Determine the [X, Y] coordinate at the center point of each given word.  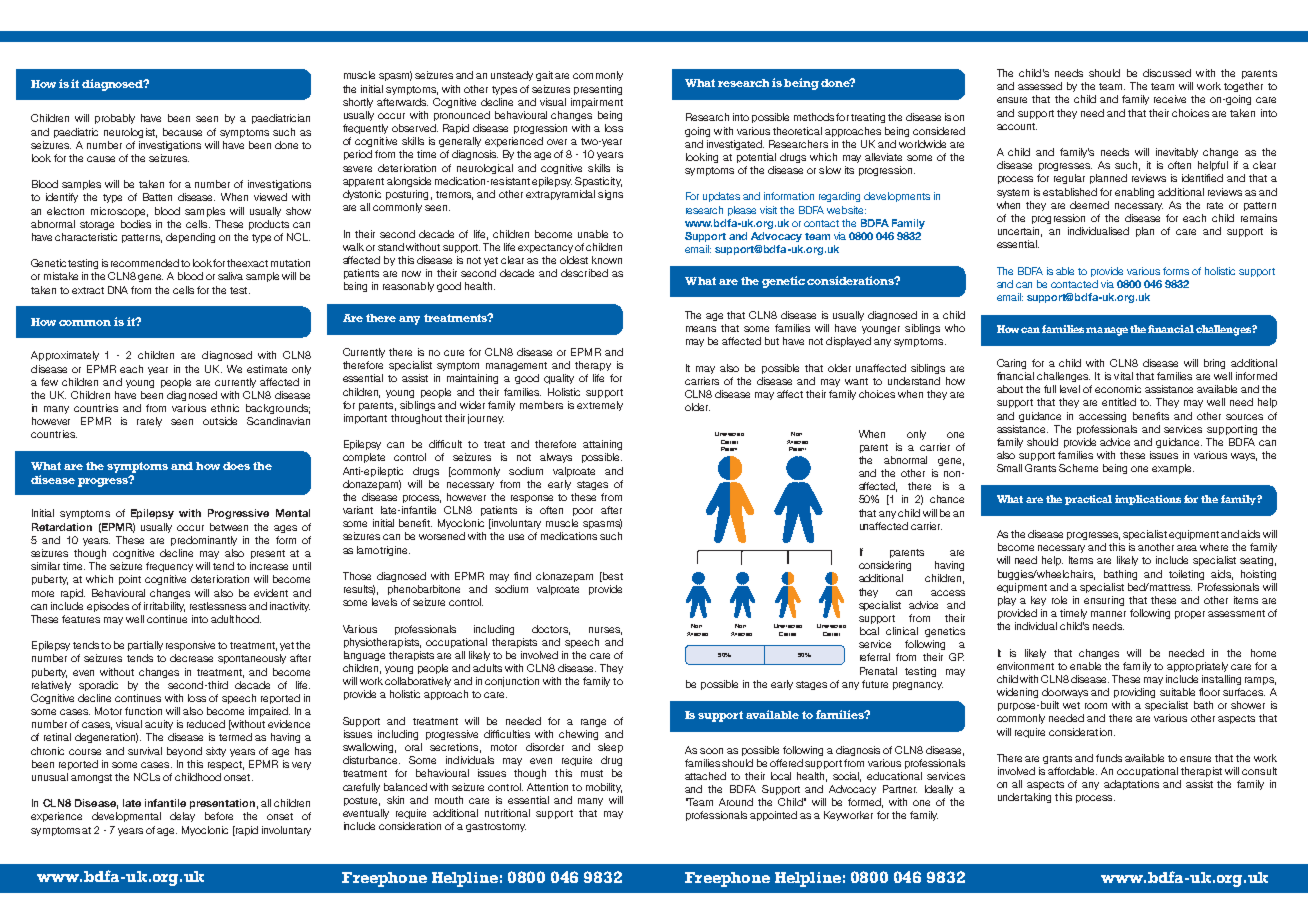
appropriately [1197, 667]
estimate [267, 369]
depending [190, 238]
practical [1088, 500]
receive [1170, 99]
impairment [597, 103]
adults [487, 668]
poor [583, 512]
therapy [593, 366]
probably [115, 119]
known [607, 260]
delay [182, 817]
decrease [191, 658]
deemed [1089, 205]
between [229, 527]
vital [1123, 376]
